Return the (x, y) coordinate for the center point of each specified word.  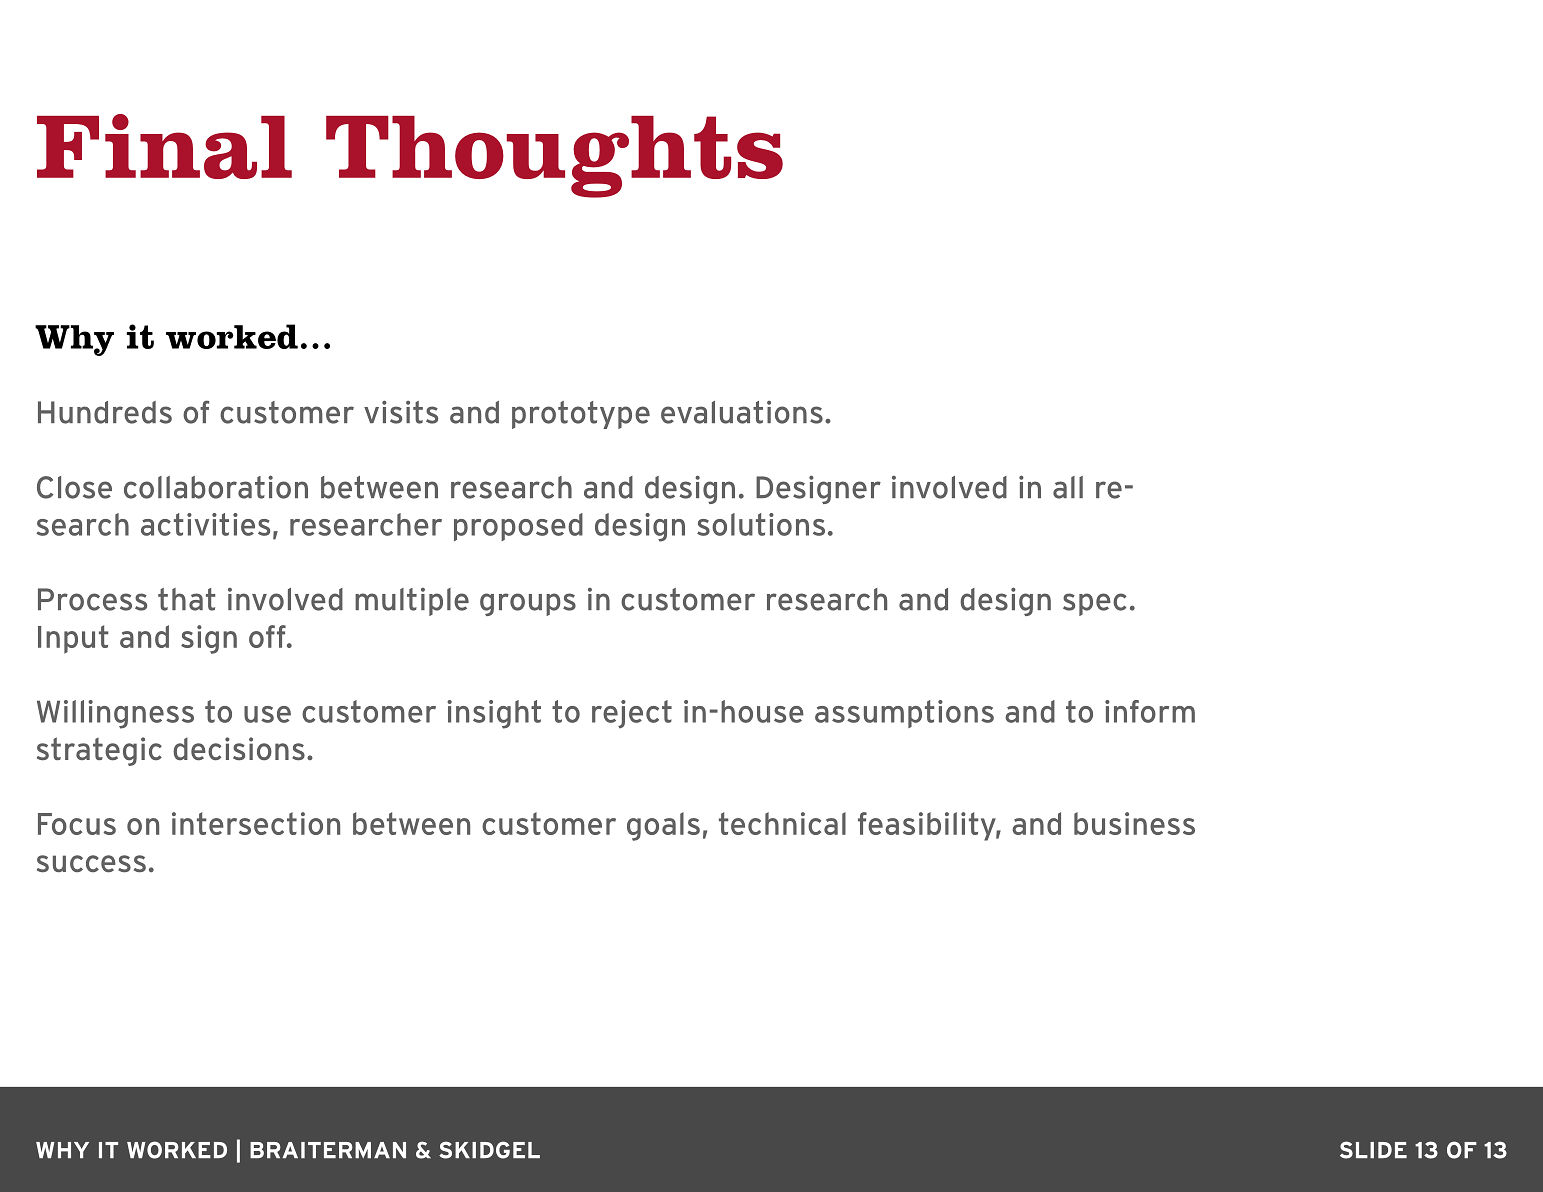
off (268, 636)
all (1068, 487)
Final (164, 146)
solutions (761, 524)
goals (663, 826)
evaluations (742, 412)
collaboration (216, 487)
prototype (581, 415)
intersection (256, 823)
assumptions (904, 714)
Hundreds (105, 412)
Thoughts (554, 157)
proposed (518, 527)
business (1134, 823)
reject (632, 714)
